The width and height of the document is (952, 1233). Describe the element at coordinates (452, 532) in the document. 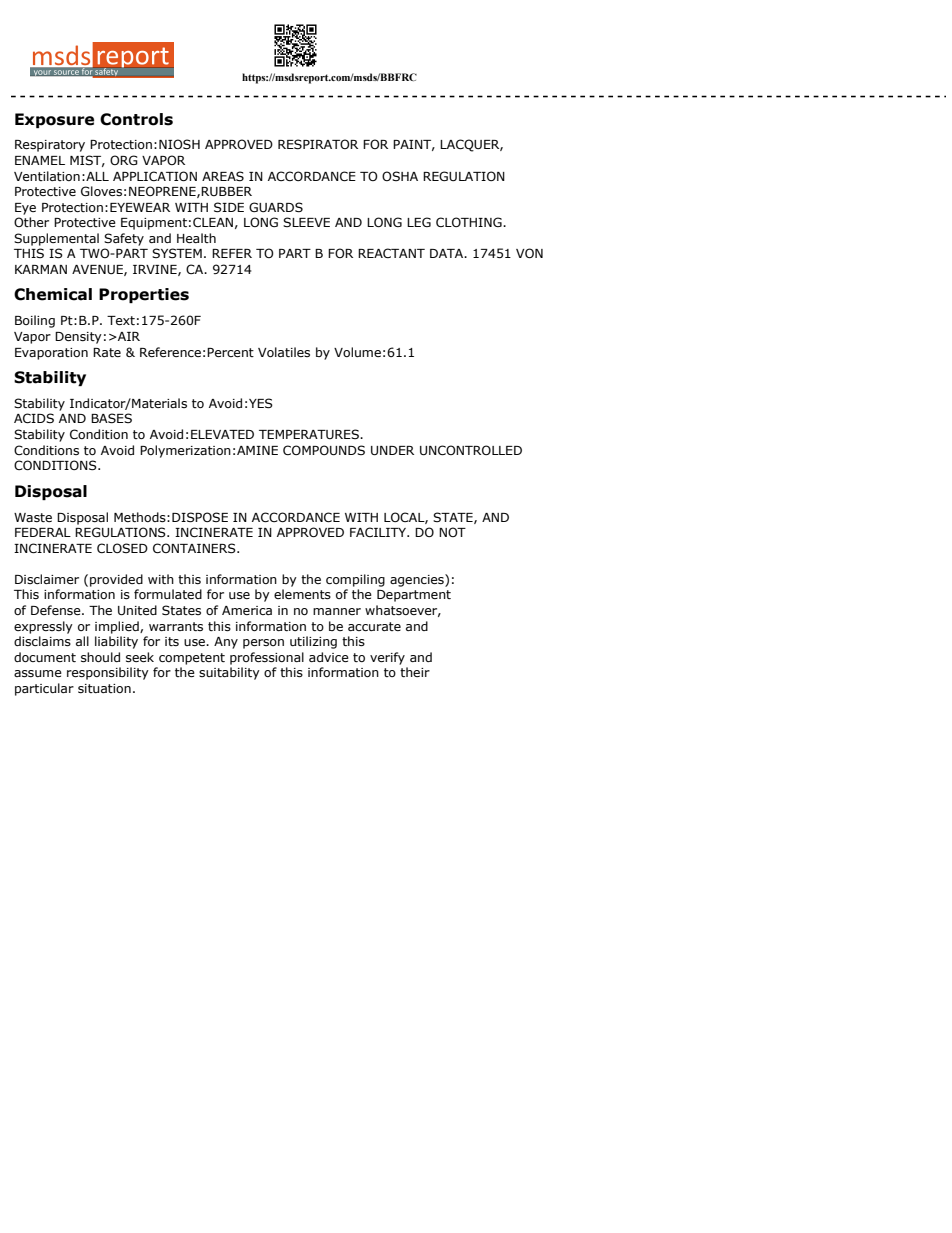

I see `NOT` at that location.
